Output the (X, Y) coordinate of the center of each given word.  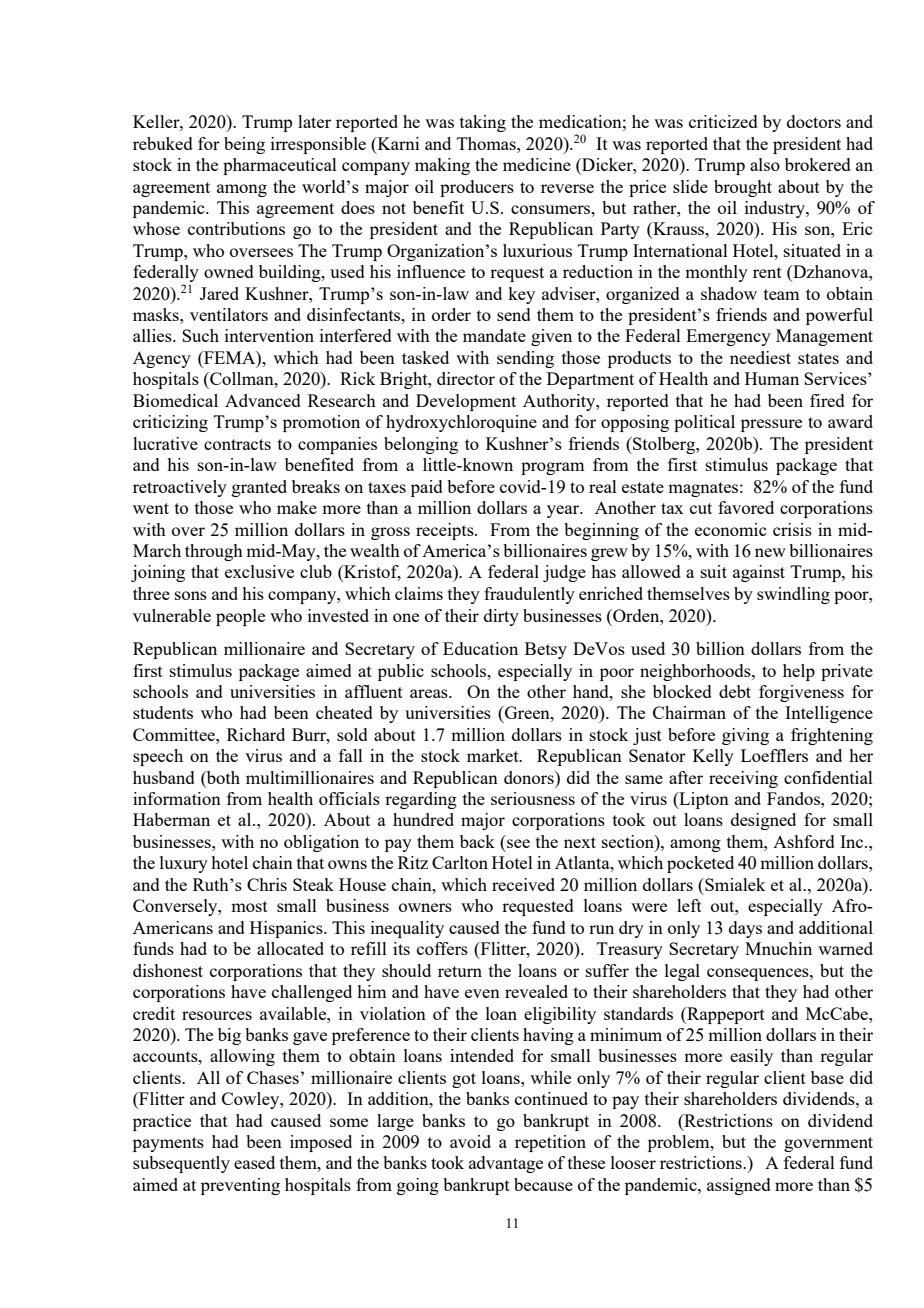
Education (480, 648)
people (240, 617)
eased (254, 1162)
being (244, 145)
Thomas (487, 143)
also (765, 164)
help (799, 672)
